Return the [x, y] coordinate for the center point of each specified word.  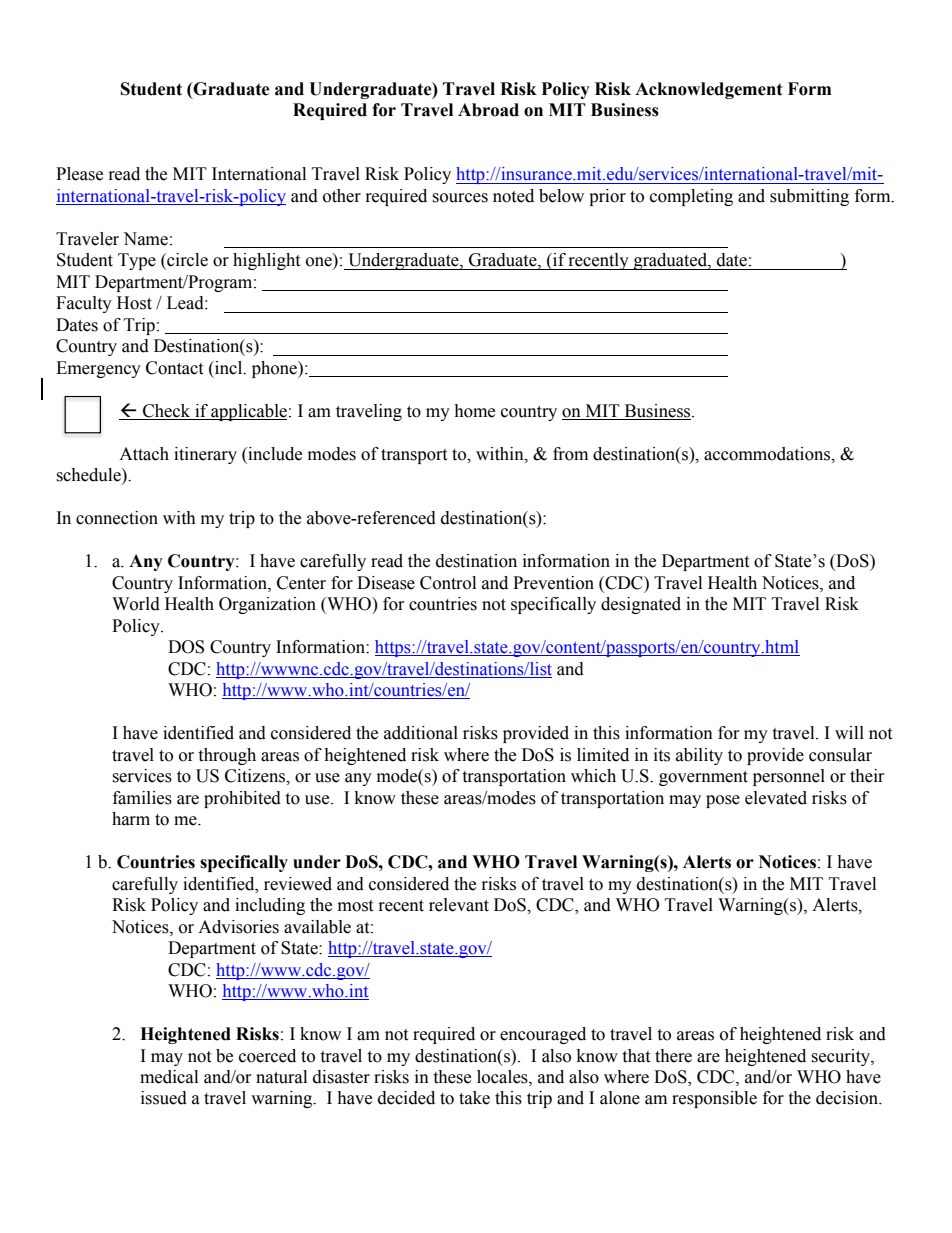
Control [448, 583]
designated [641, 605]
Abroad [488, 110]
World [136, 604]
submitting [809, 197]
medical [169, 1077]
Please [79, 174]
